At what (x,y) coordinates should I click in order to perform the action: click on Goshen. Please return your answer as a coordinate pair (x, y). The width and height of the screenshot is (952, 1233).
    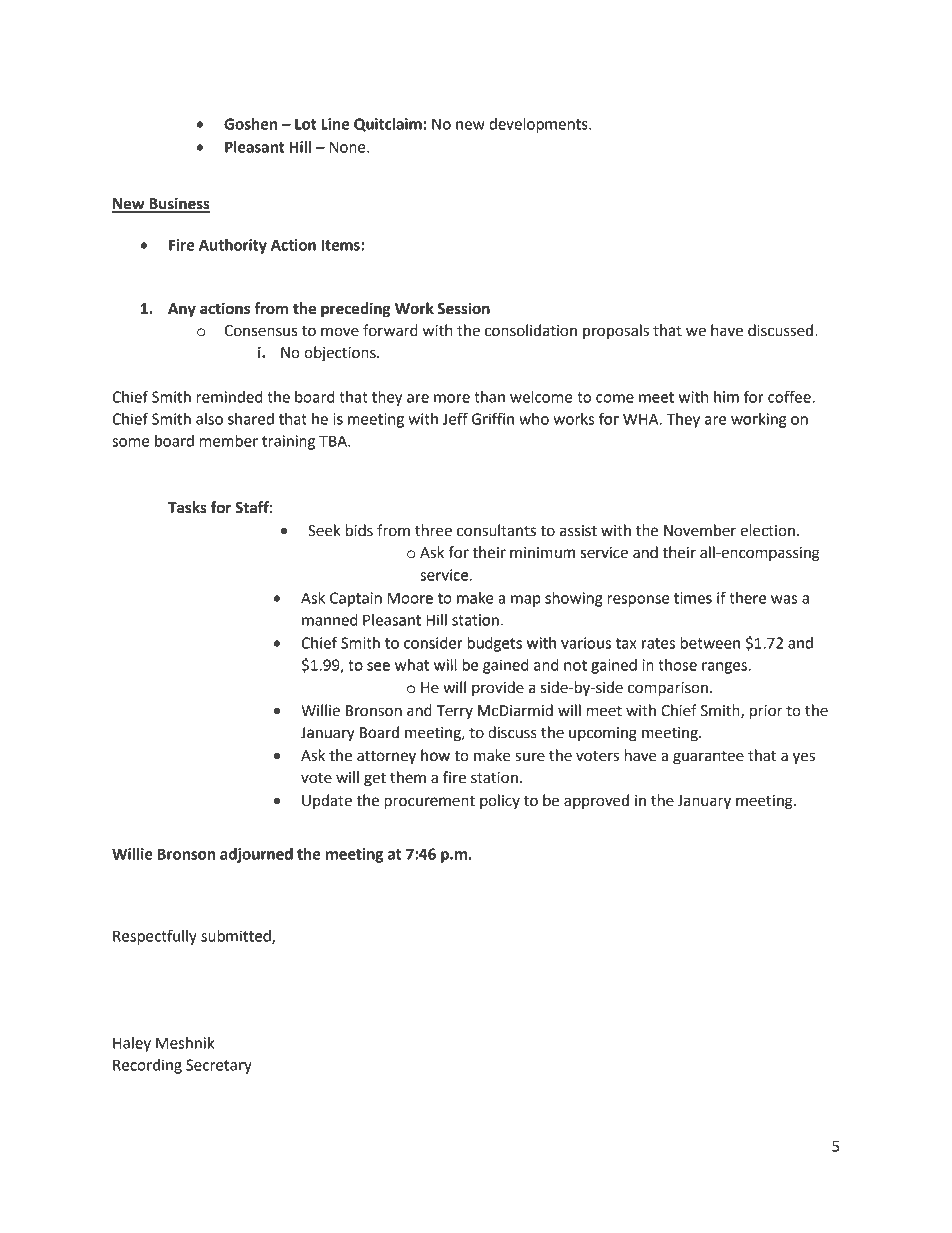
    Looking at the image, I should click on (250, 124).
